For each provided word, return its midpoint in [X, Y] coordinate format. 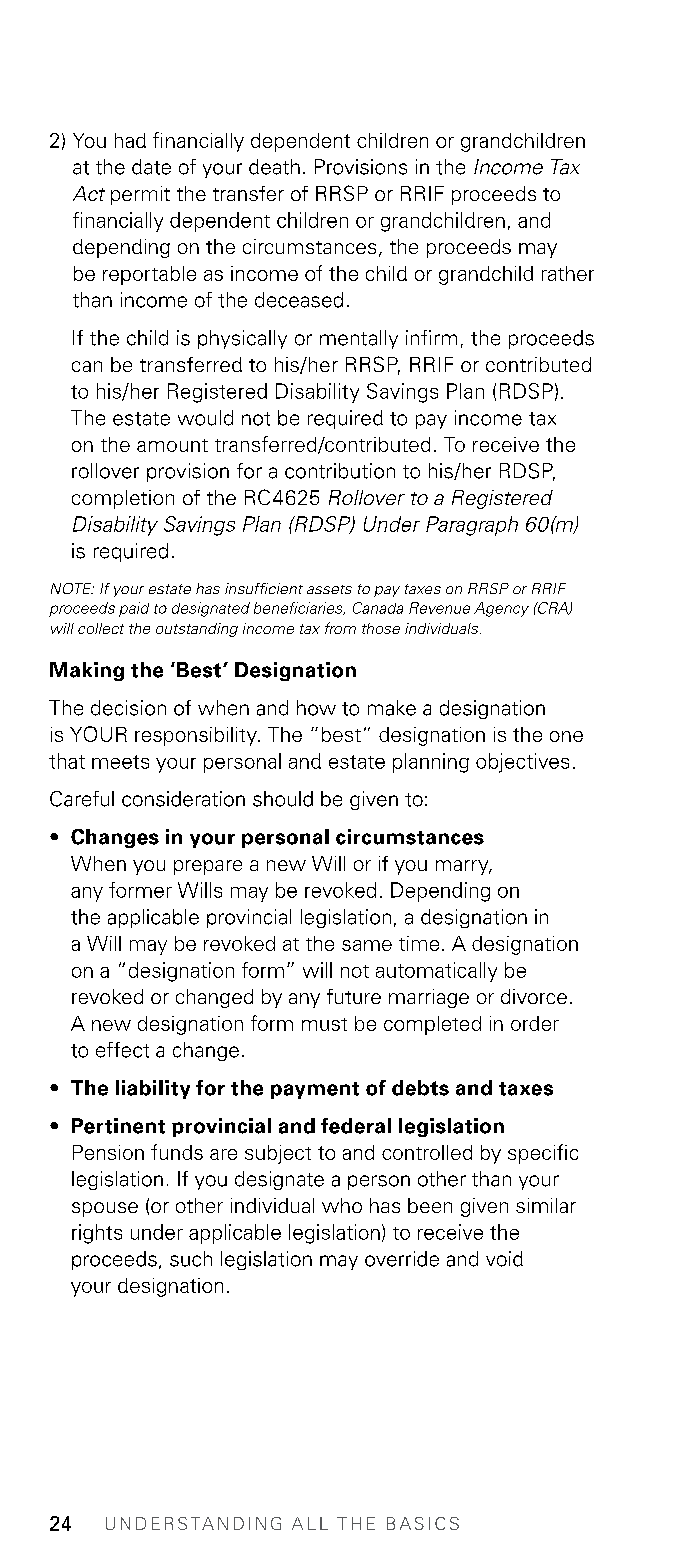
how [316, 708]
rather [568, 273]
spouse [105, 1209]
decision [128, 708]
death [274, 167]
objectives [522, 763]
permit [140, 195]
